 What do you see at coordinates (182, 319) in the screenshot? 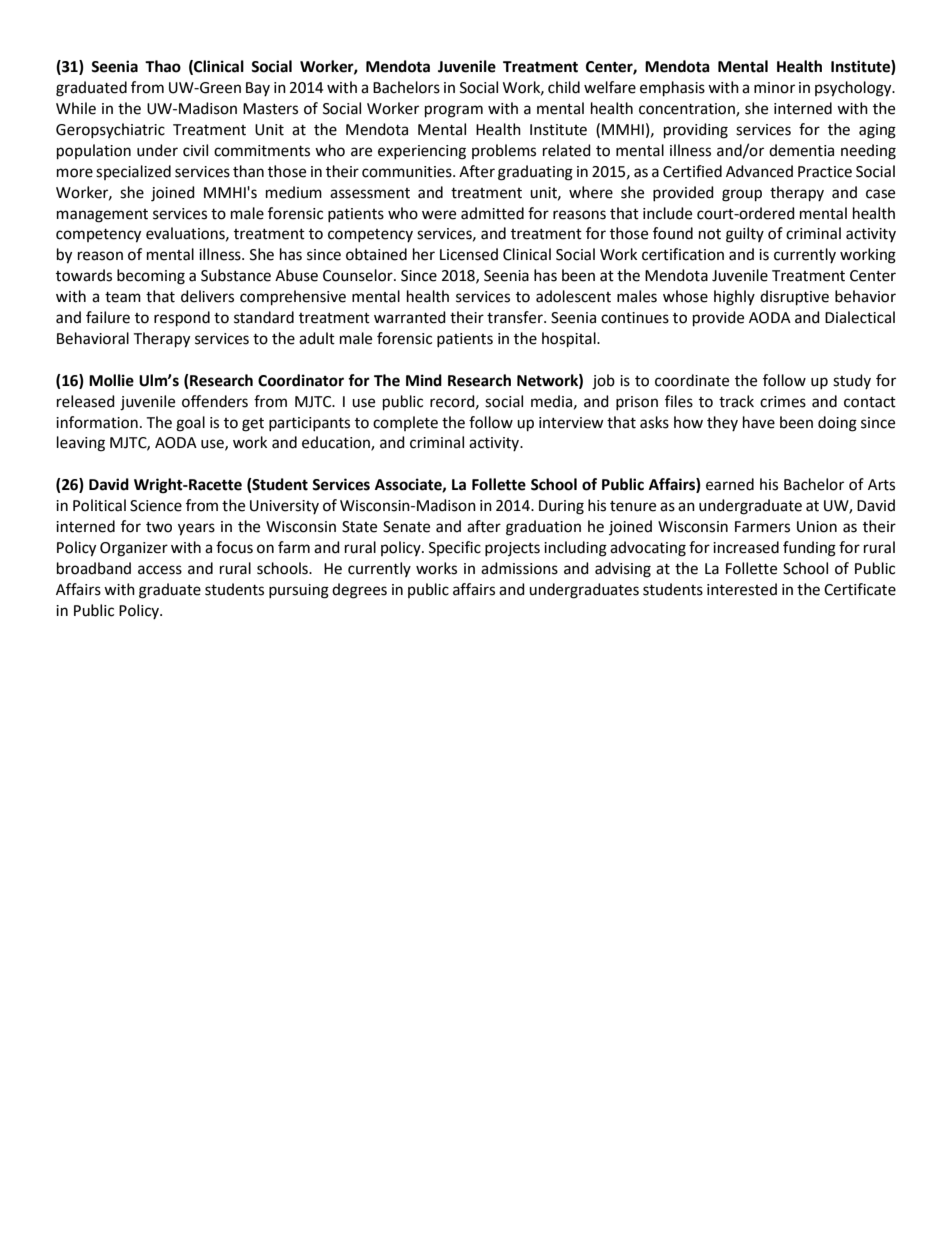
I see `respond` at bounding box center [182, 319].
